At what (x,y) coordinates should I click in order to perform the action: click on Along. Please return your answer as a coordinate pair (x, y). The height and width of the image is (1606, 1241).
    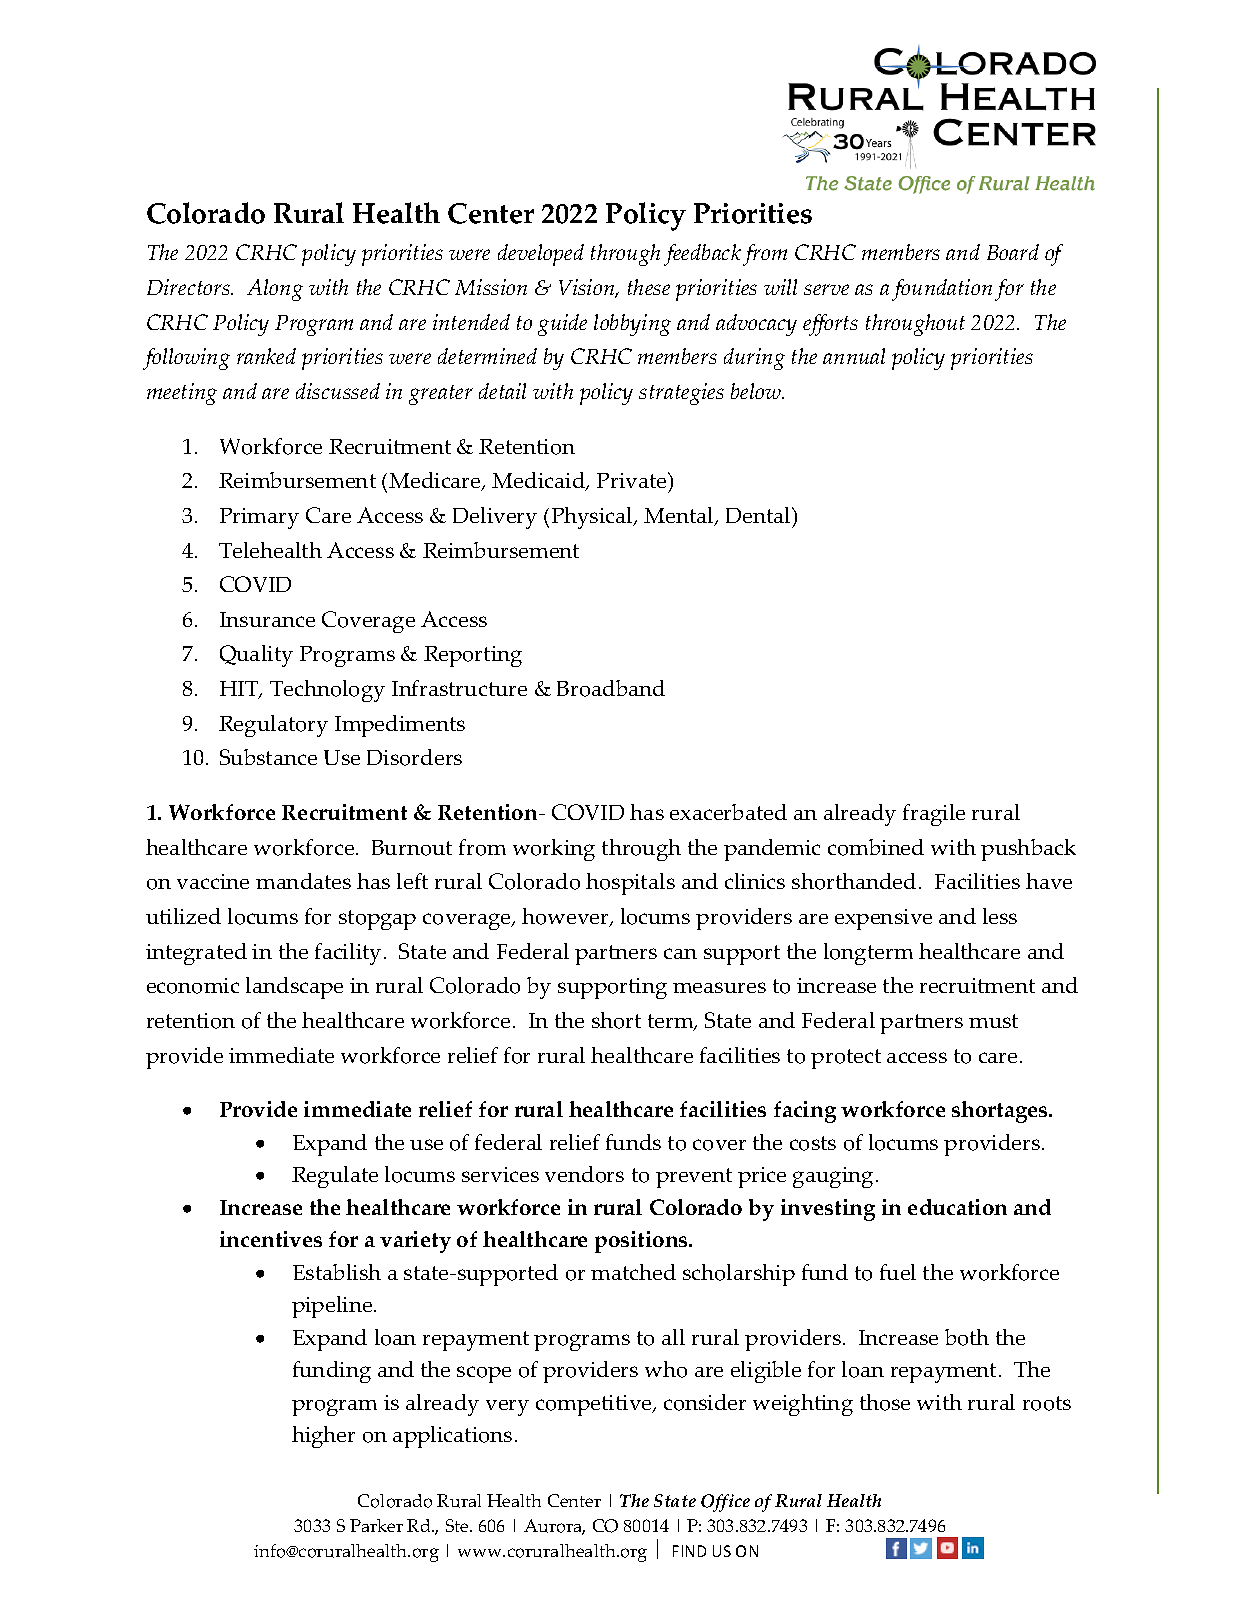
    Looking at the image, I should click on (275, 290).
